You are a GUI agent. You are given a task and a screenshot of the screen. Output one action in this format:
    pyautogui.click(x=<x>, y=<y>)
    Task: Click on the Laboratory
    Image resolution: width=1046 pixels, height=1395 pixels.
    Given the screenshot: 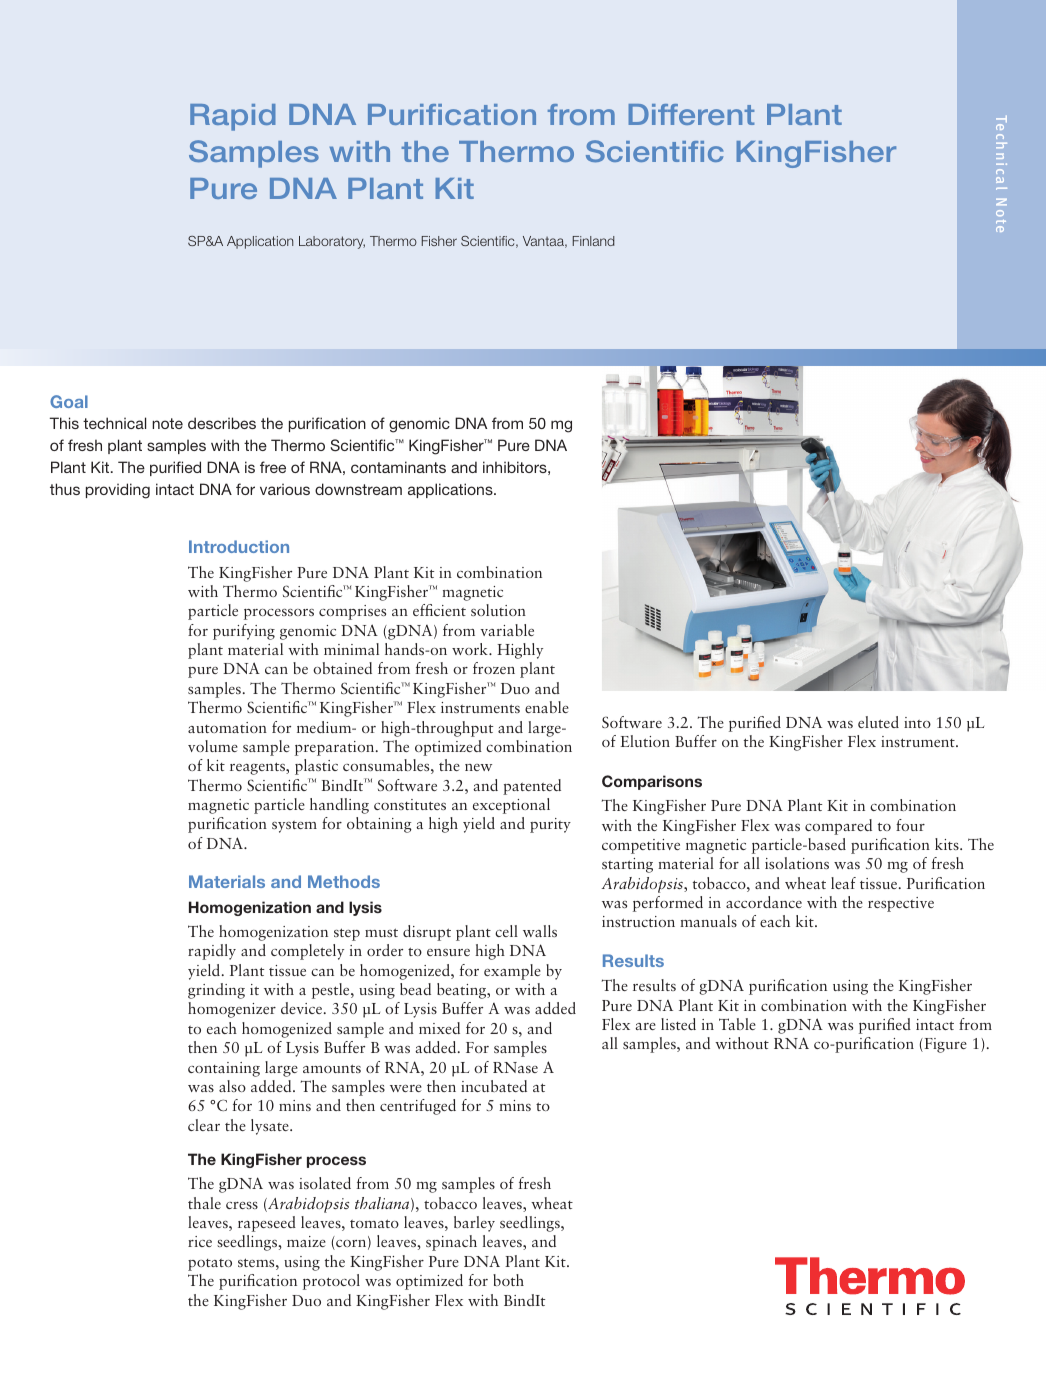 What is the action you would take?
    pyautogui.click(x=332, y=242)
